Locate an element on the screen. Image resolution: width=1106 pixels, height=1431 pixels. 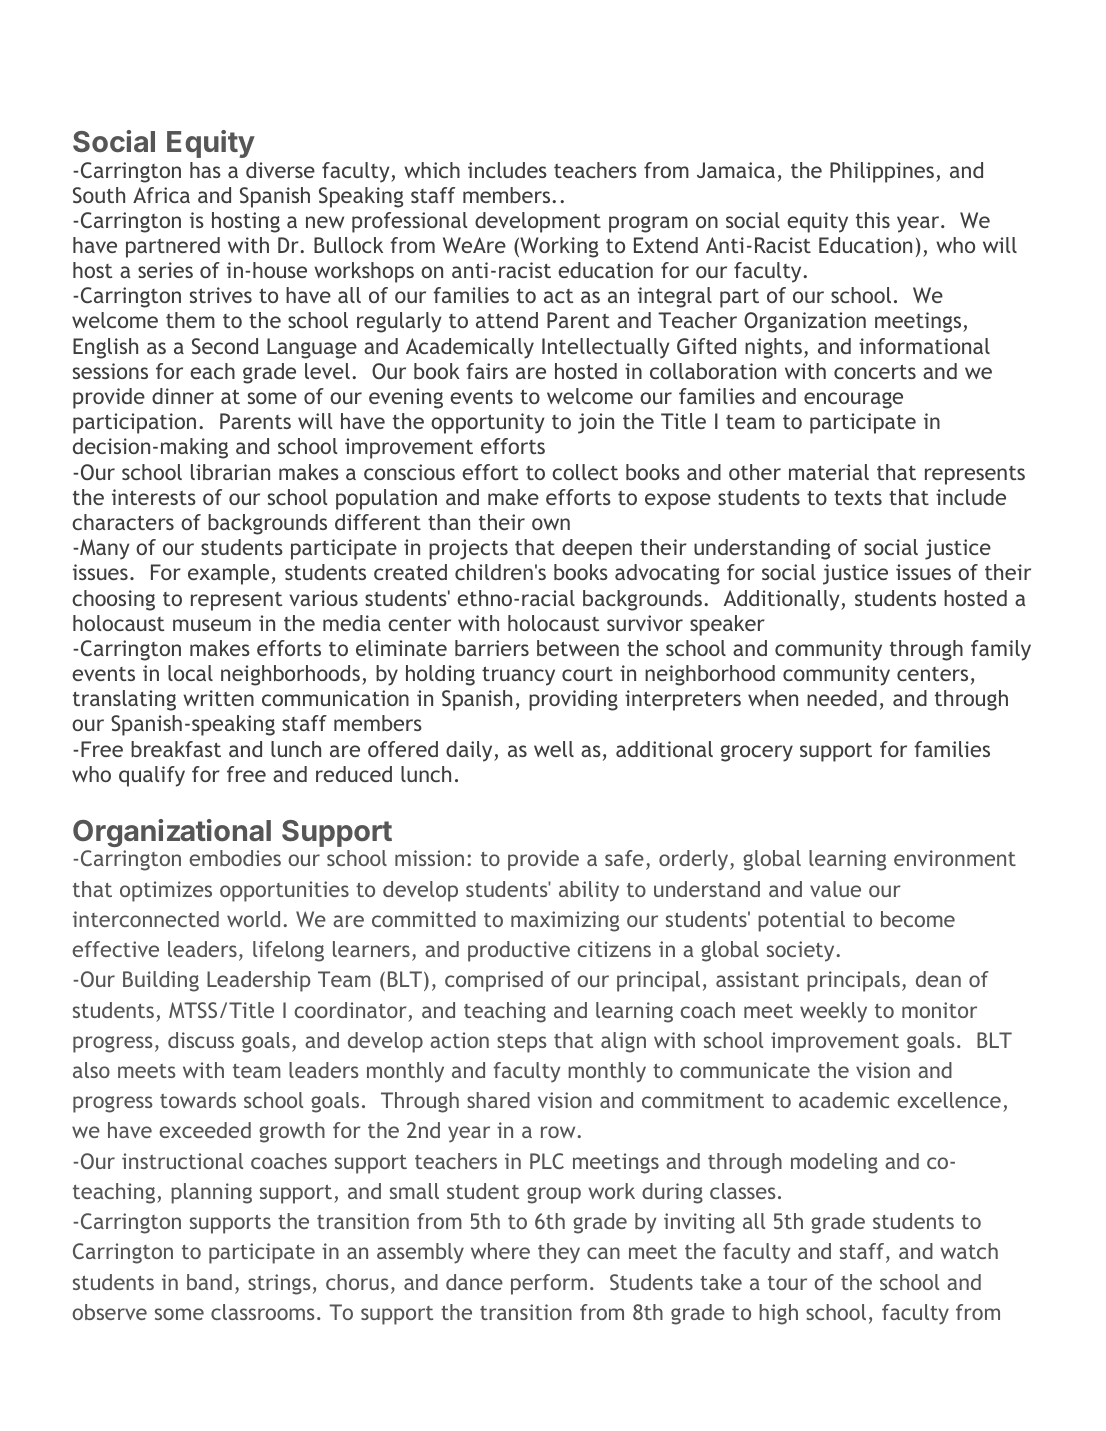
needed is located at coordinates (842, 698).
